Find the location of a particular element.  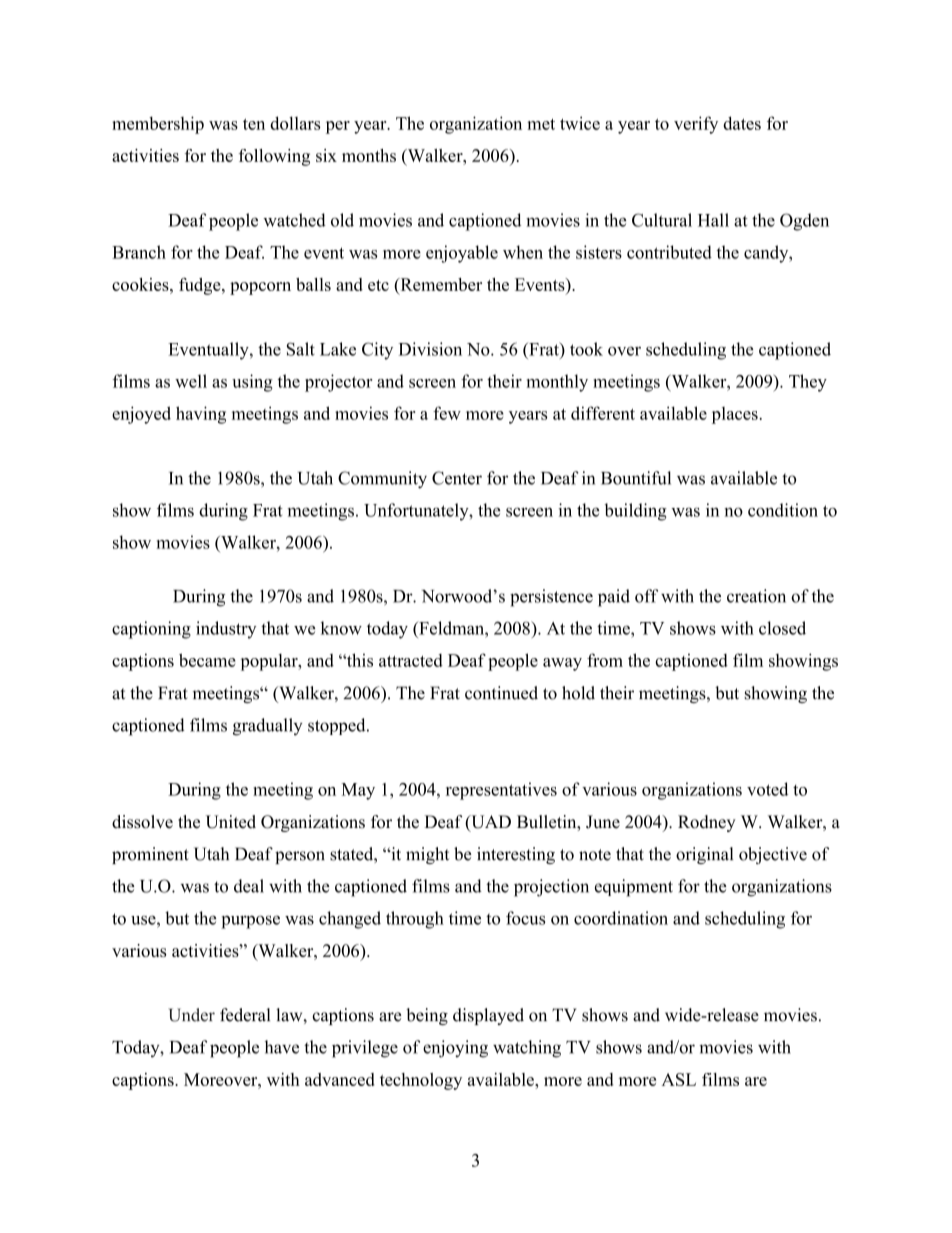

representatives is located at coordinates (501, 791).
